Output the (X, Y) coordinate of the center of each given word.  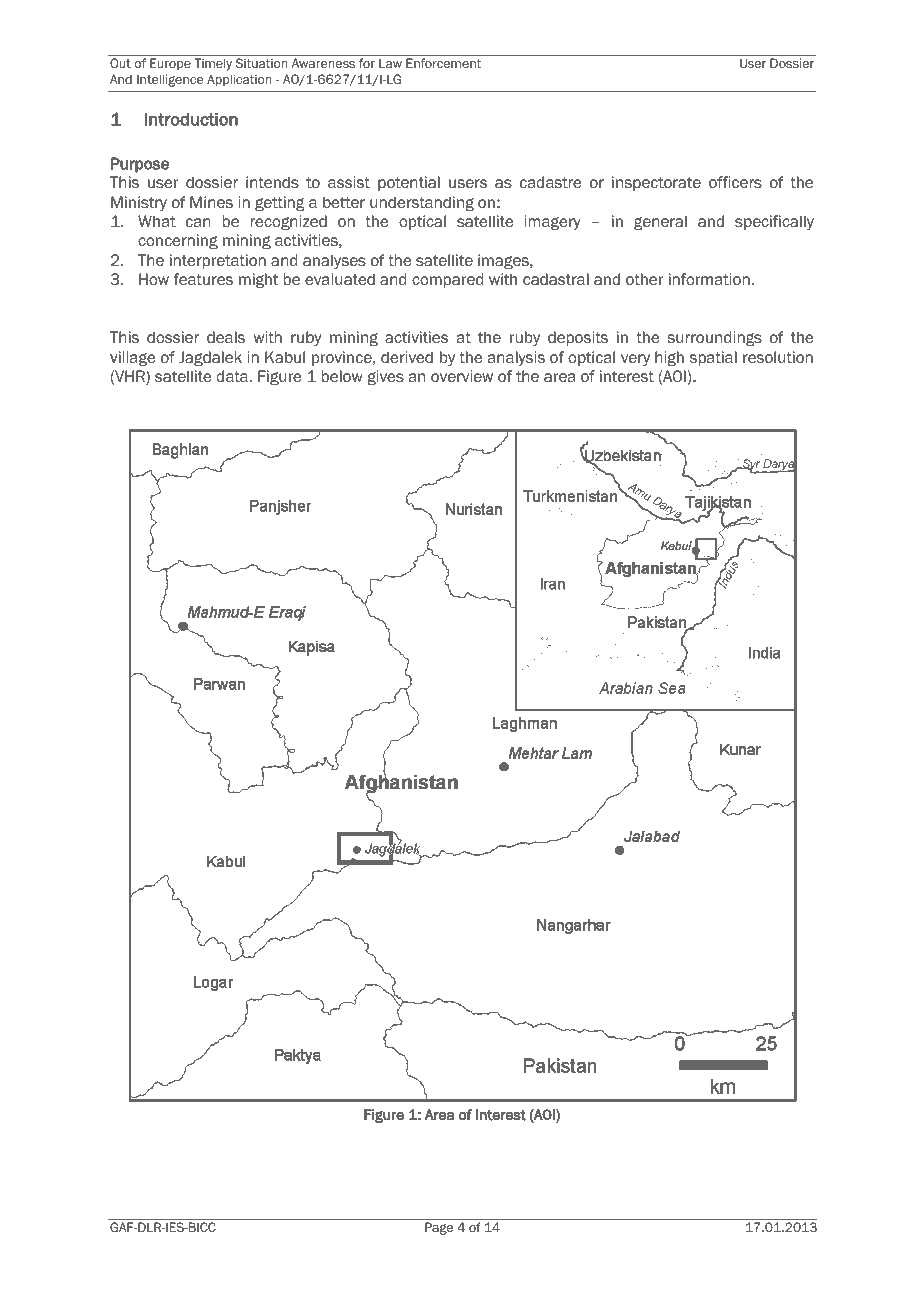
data (232, 376)
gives (385, 377)
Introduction (191, 119)
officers (735, 182)
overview (462, 376)
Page (439, 1228)
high (669, 358)
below (342, 376)
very (635, 360)
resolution (778, 357)
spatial (713, 358)
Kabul (285, 357)
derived (407, 357)
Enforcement (443, 63)
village (133, 358)
